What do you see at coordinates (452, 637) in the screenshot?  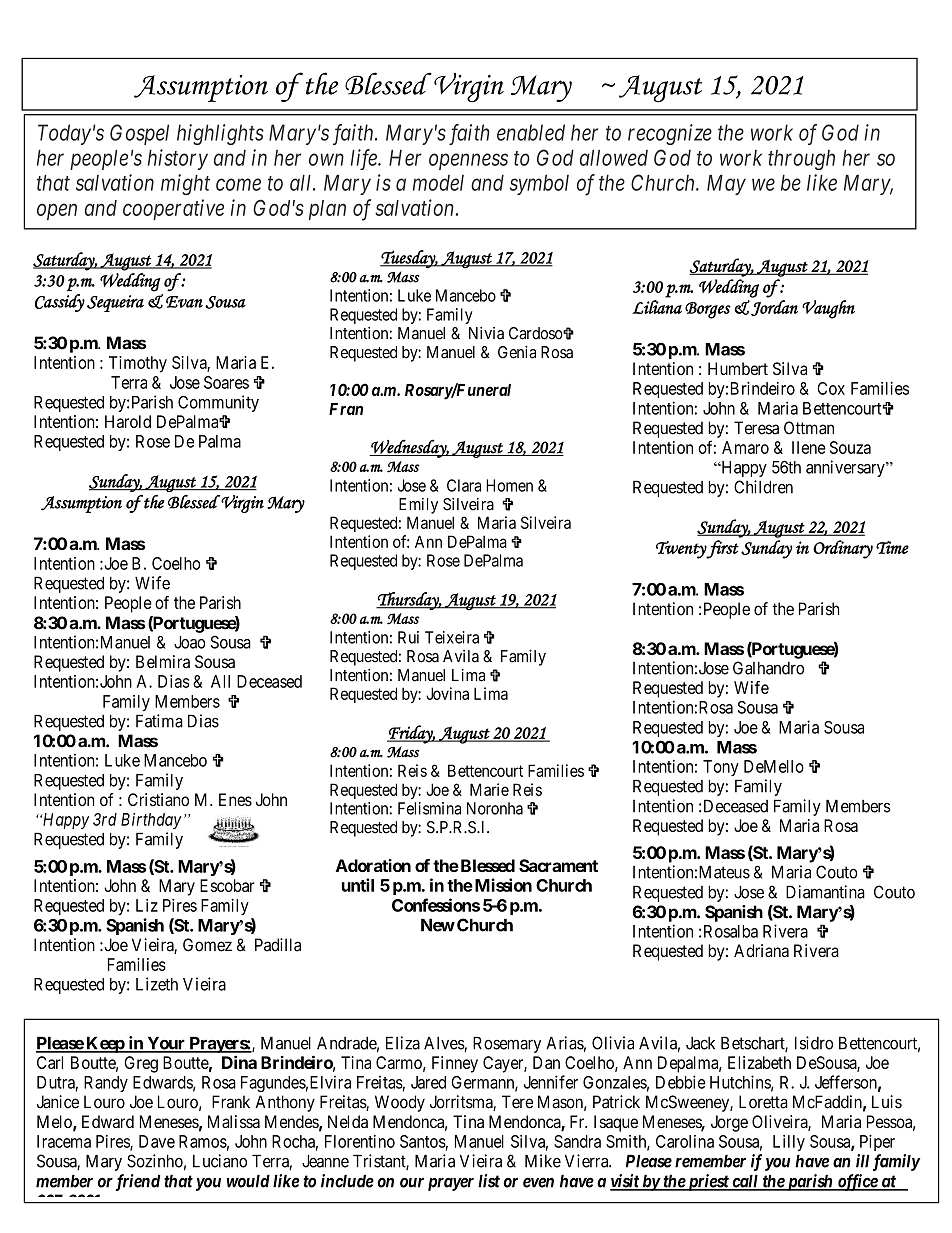 I see `Teixeira` at bounding box center [452, 637].
